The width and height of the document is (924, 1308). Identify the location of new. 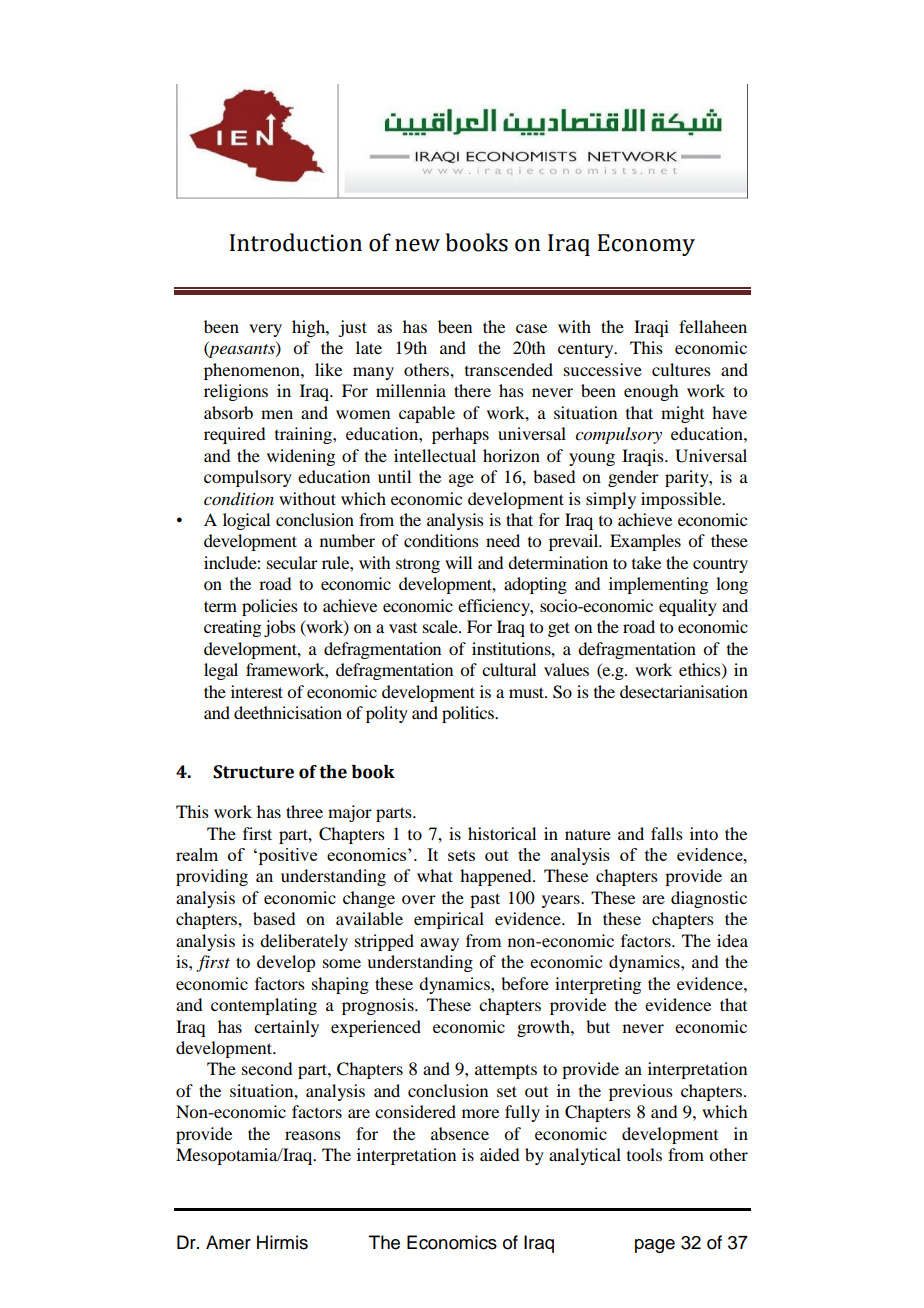
(417, 245).
